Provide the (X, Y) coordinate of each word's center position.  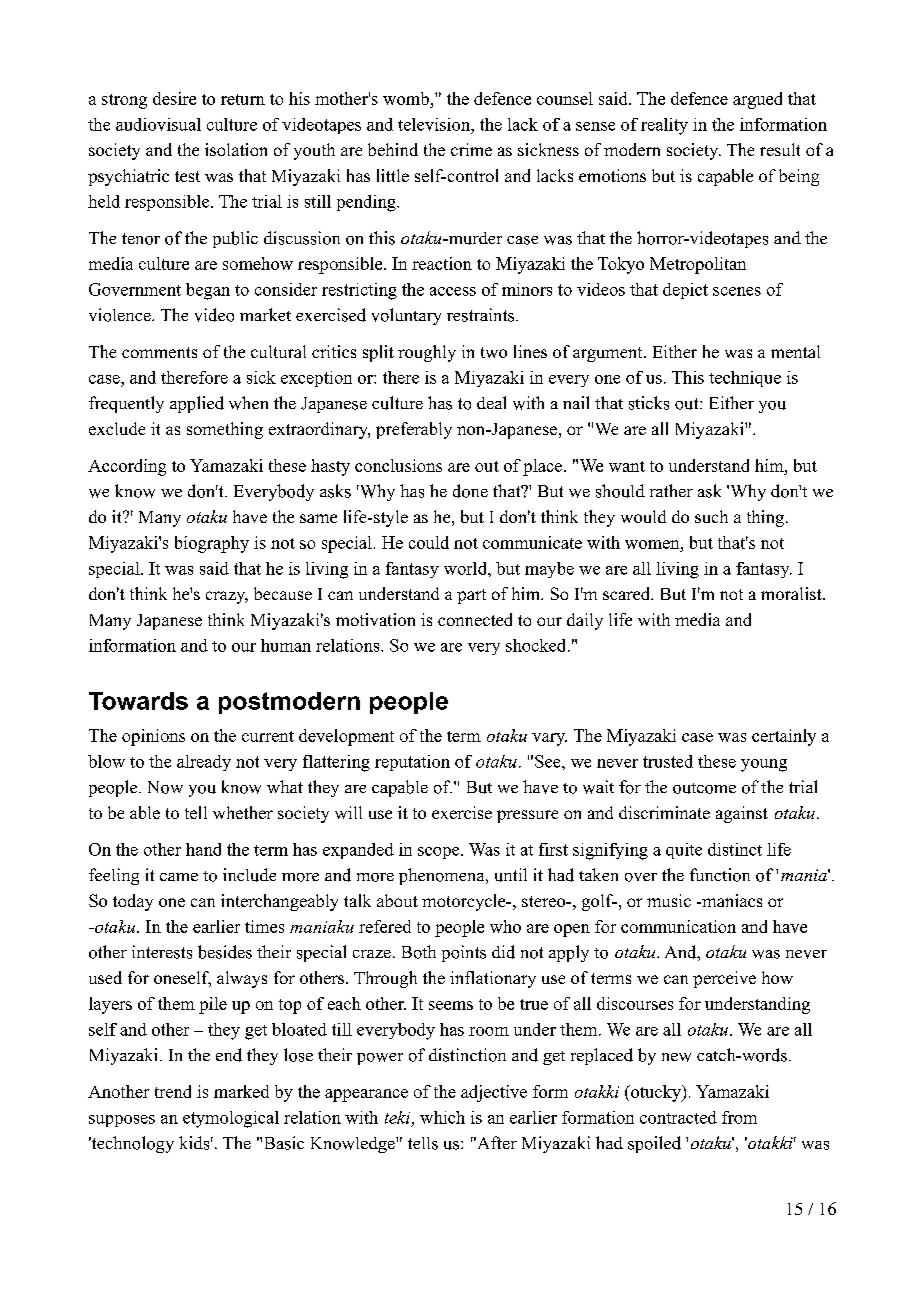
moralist (792, 593)
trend (173, 1091)
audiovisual (158, 124)
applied (197, 404)
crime (471, 149)
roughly (427, 353)
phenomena (443, 876)
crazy (227, 597)
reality (664, 126)
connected (475, 619)
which (442, 1117)
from (739, 1117)
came (179, 877)
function (720, 875)
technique (745, 379)
